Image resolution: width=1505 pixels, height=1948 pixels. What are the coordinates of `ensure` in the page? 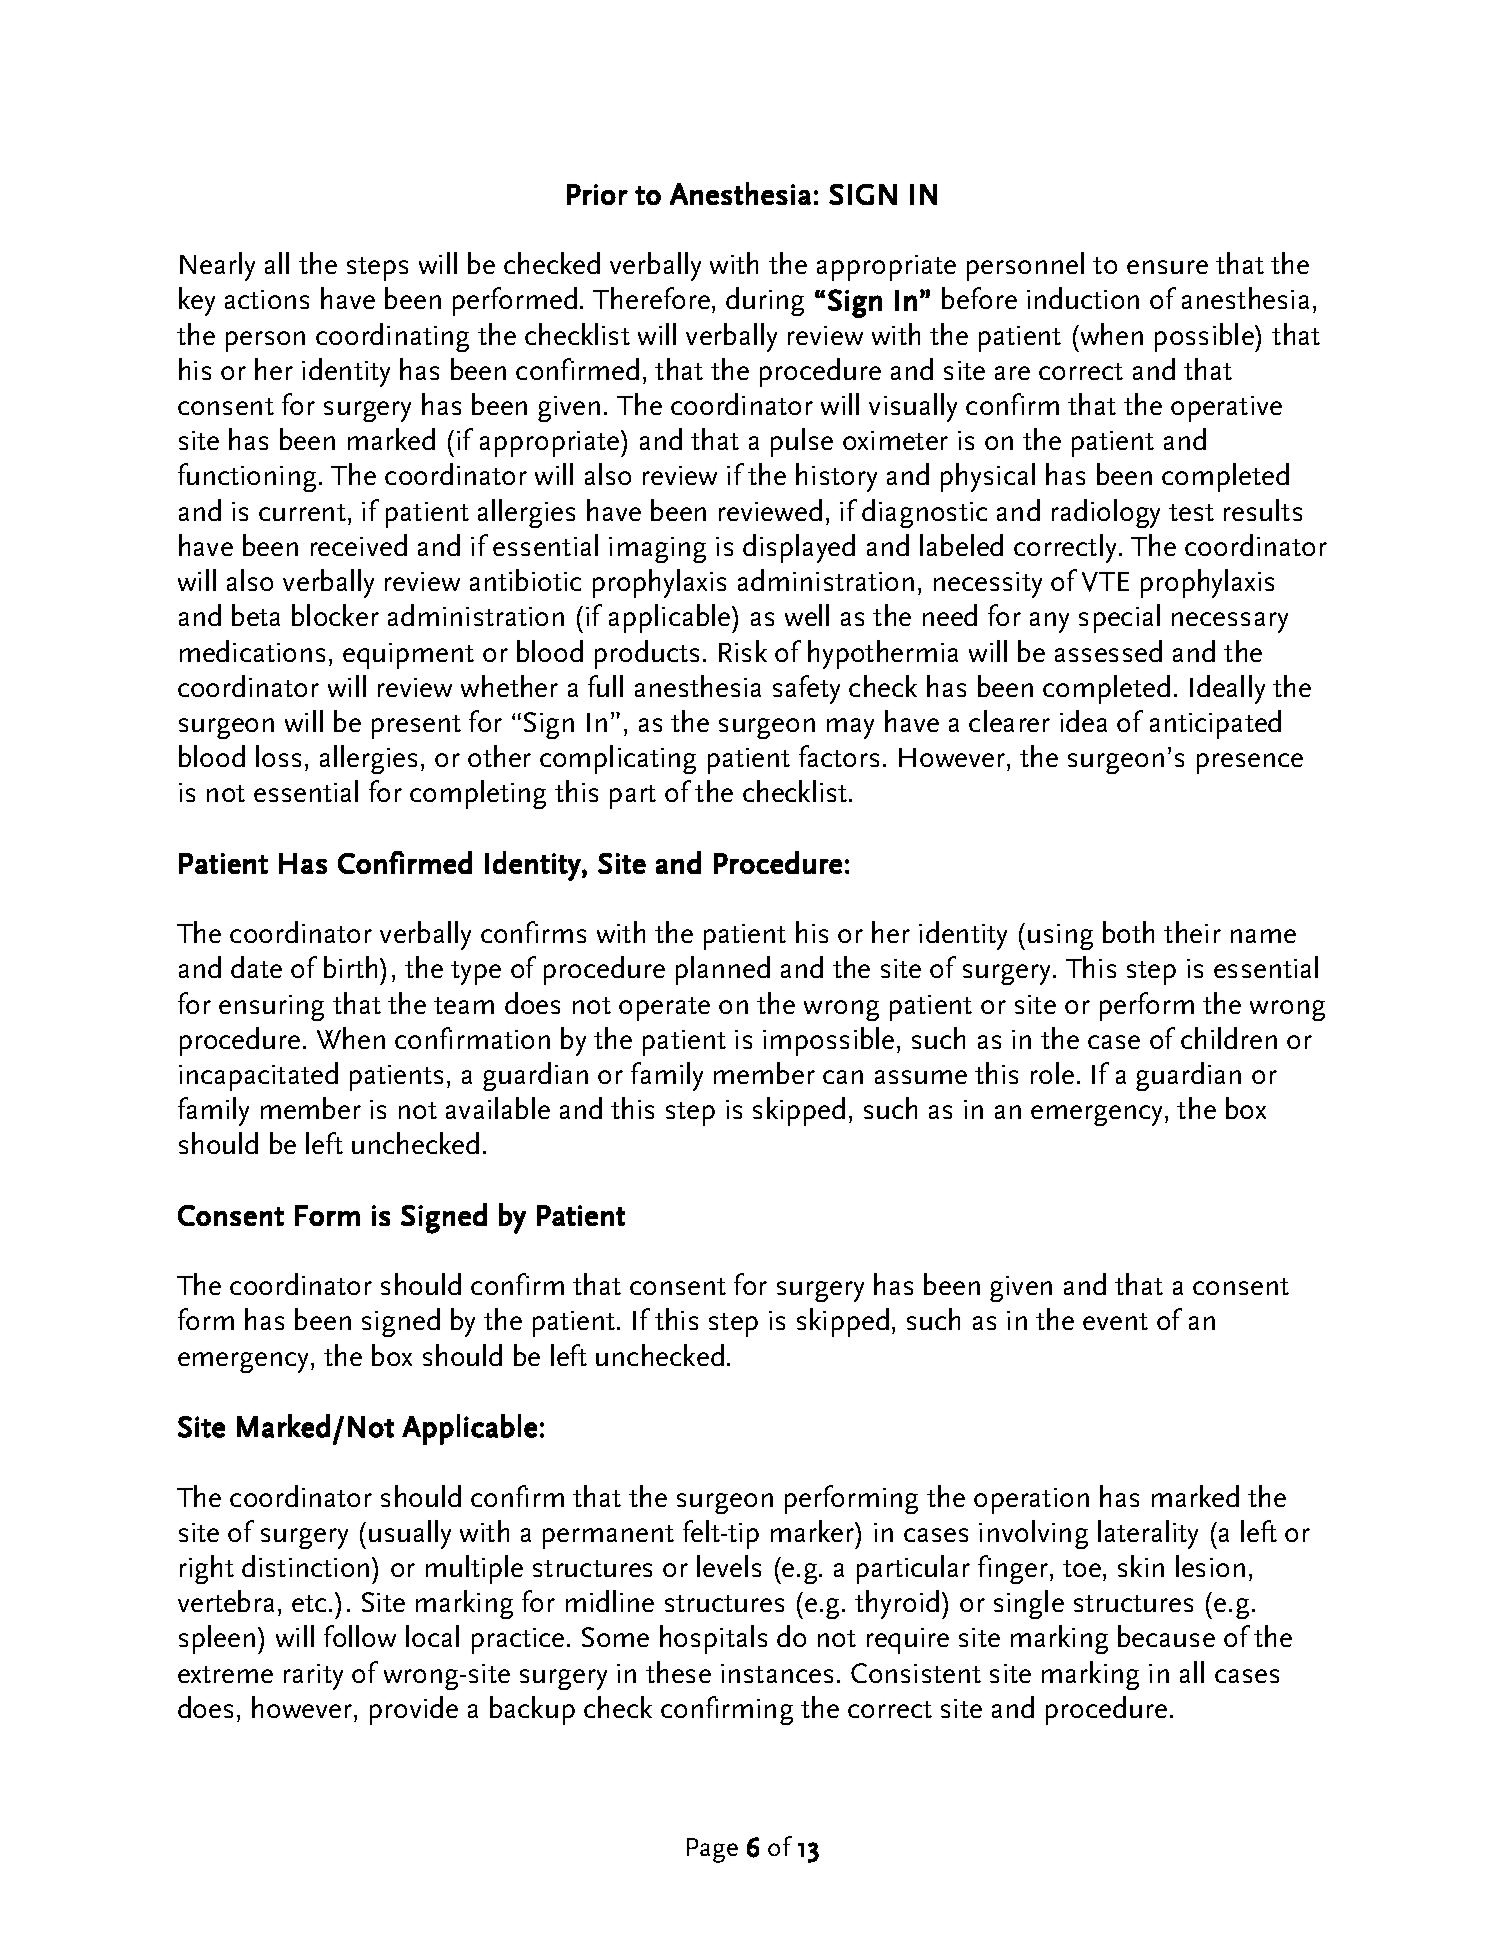 It's located at (1167, 267).
